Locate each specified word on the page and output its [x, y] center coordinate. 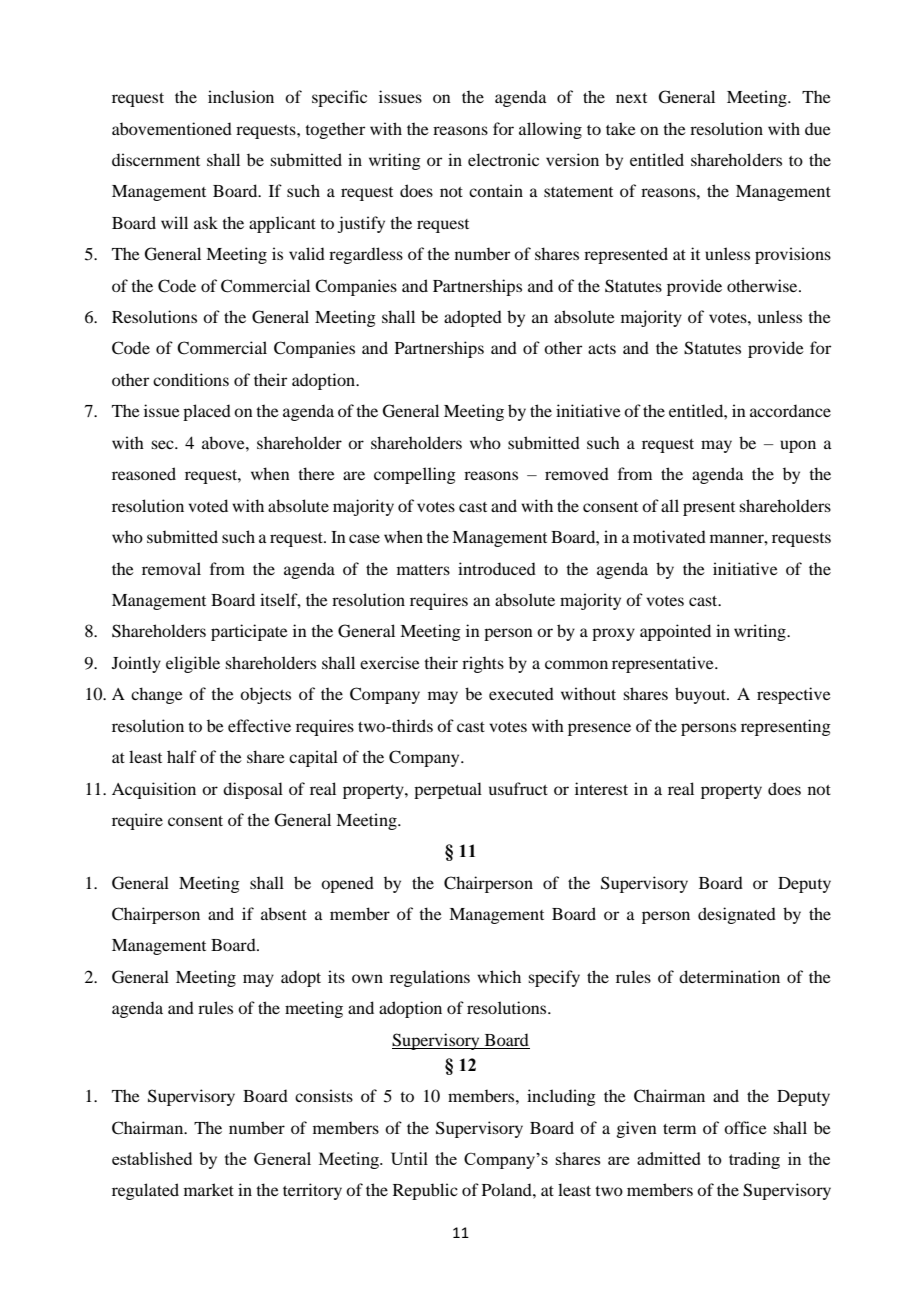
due [818, 128]
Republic [425, 1191]
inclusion [241, 96]
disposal [253, 790]
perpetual [448, 790]
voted [208, 505]
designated [737, 915]
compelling [415, 475]
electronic [503, 159]
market [209, 1189]
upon [798, 446]
